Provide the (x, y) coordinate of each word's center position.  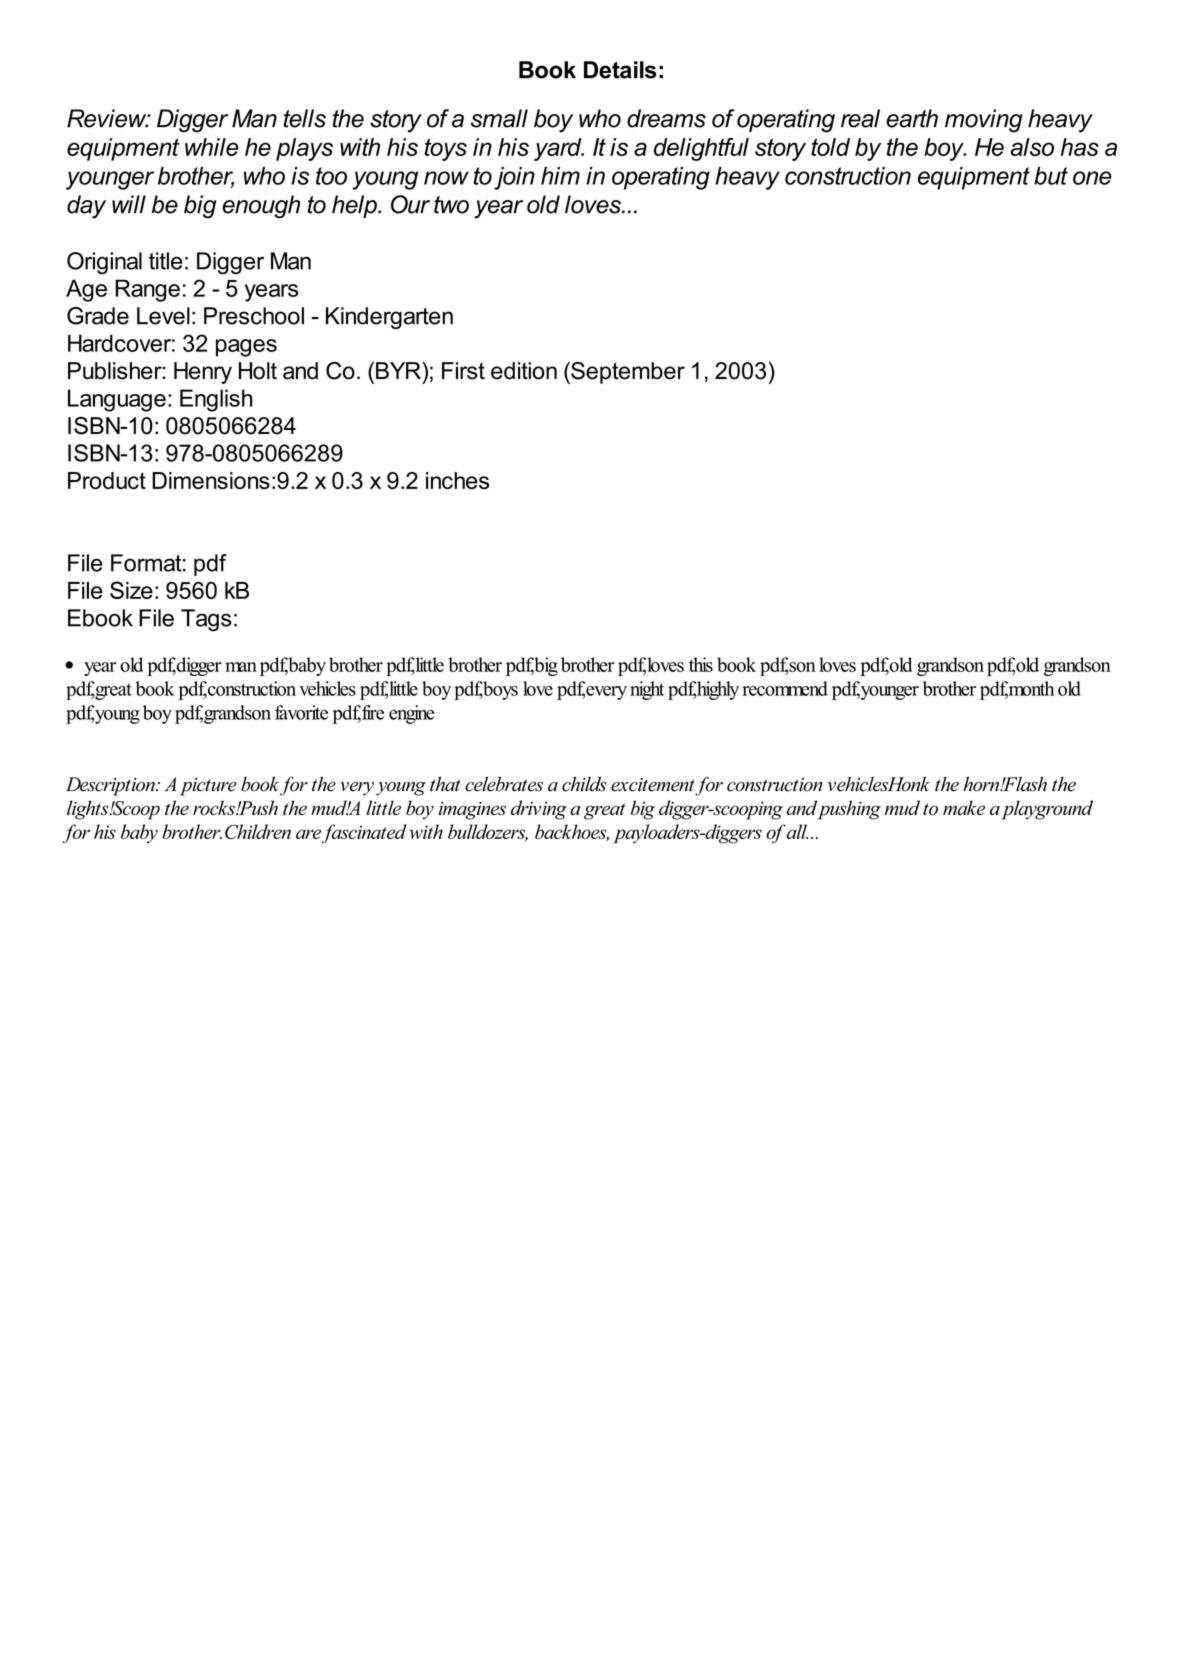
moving (984, 121)
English (216, 400)
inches (457, 480)
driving (539, 810)
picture (208, 787)
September (627, 373)
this (701, 664)
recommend (785, 688)
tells (304, 118)
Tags (206, 620)
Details (620, 70)
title (166, 261)
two (451, 205)
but (1051, 176)
